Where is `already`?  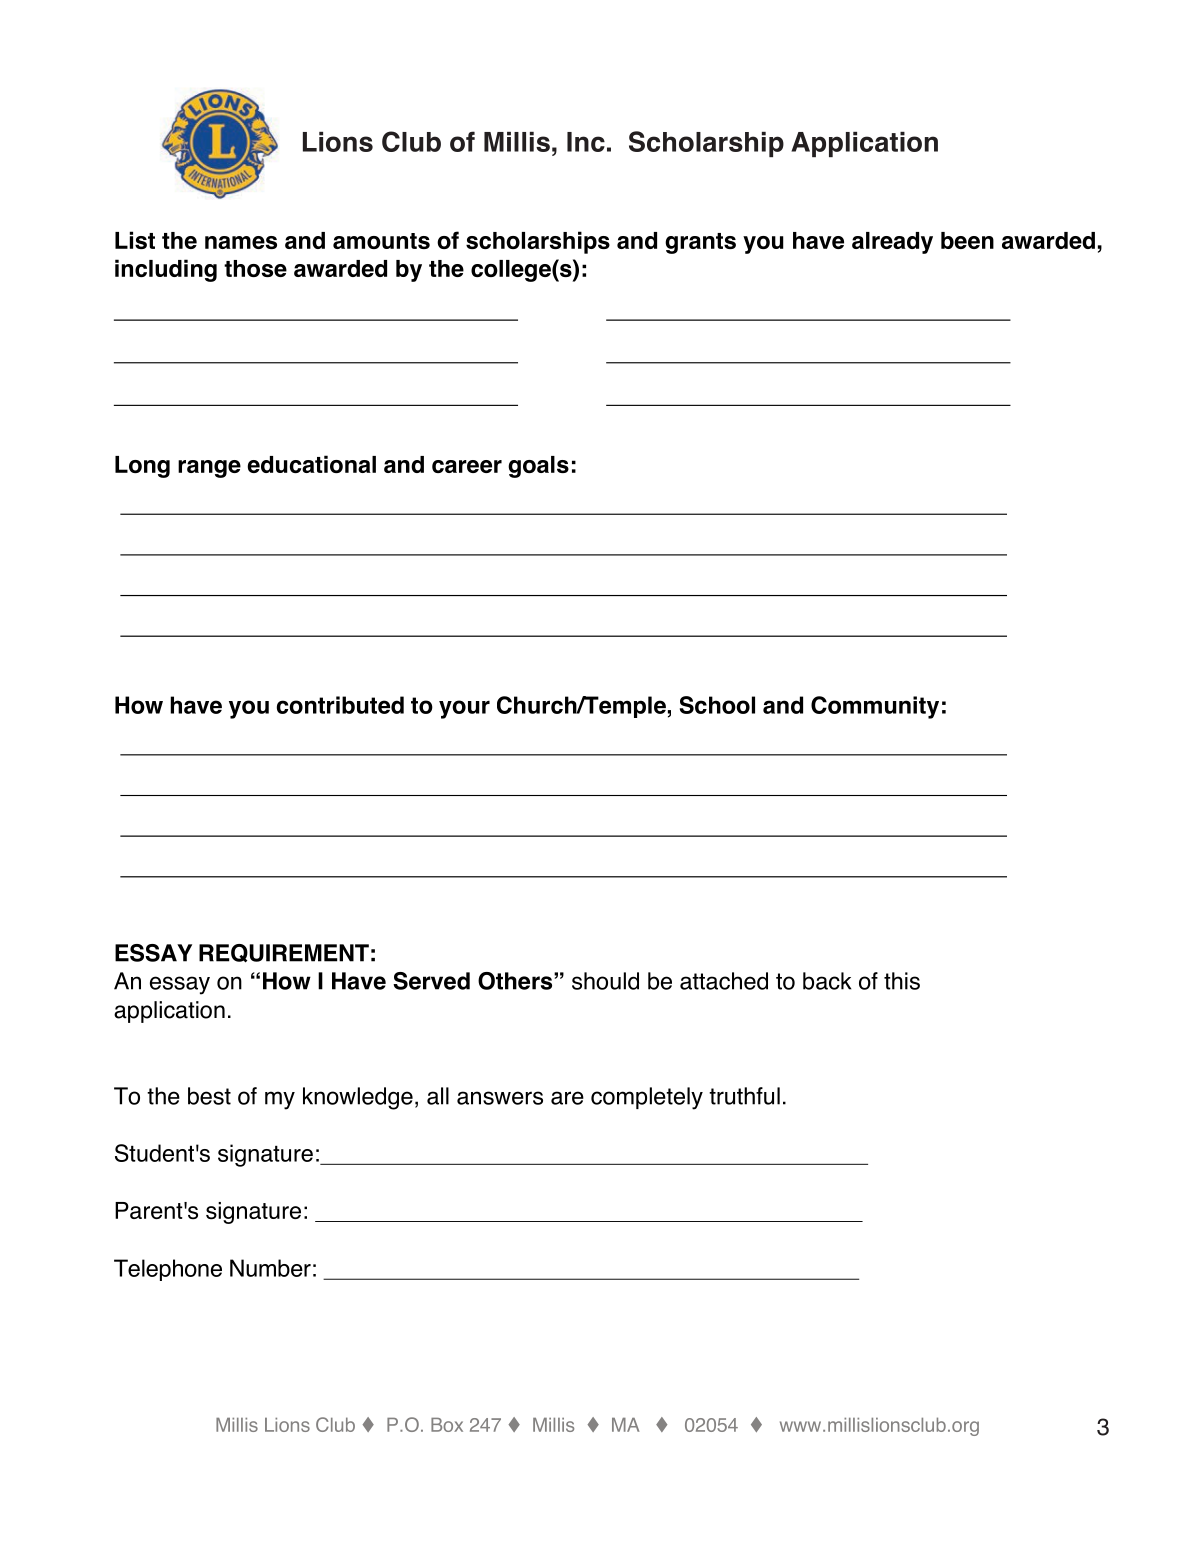
already is located at coordinates (892, 243).
